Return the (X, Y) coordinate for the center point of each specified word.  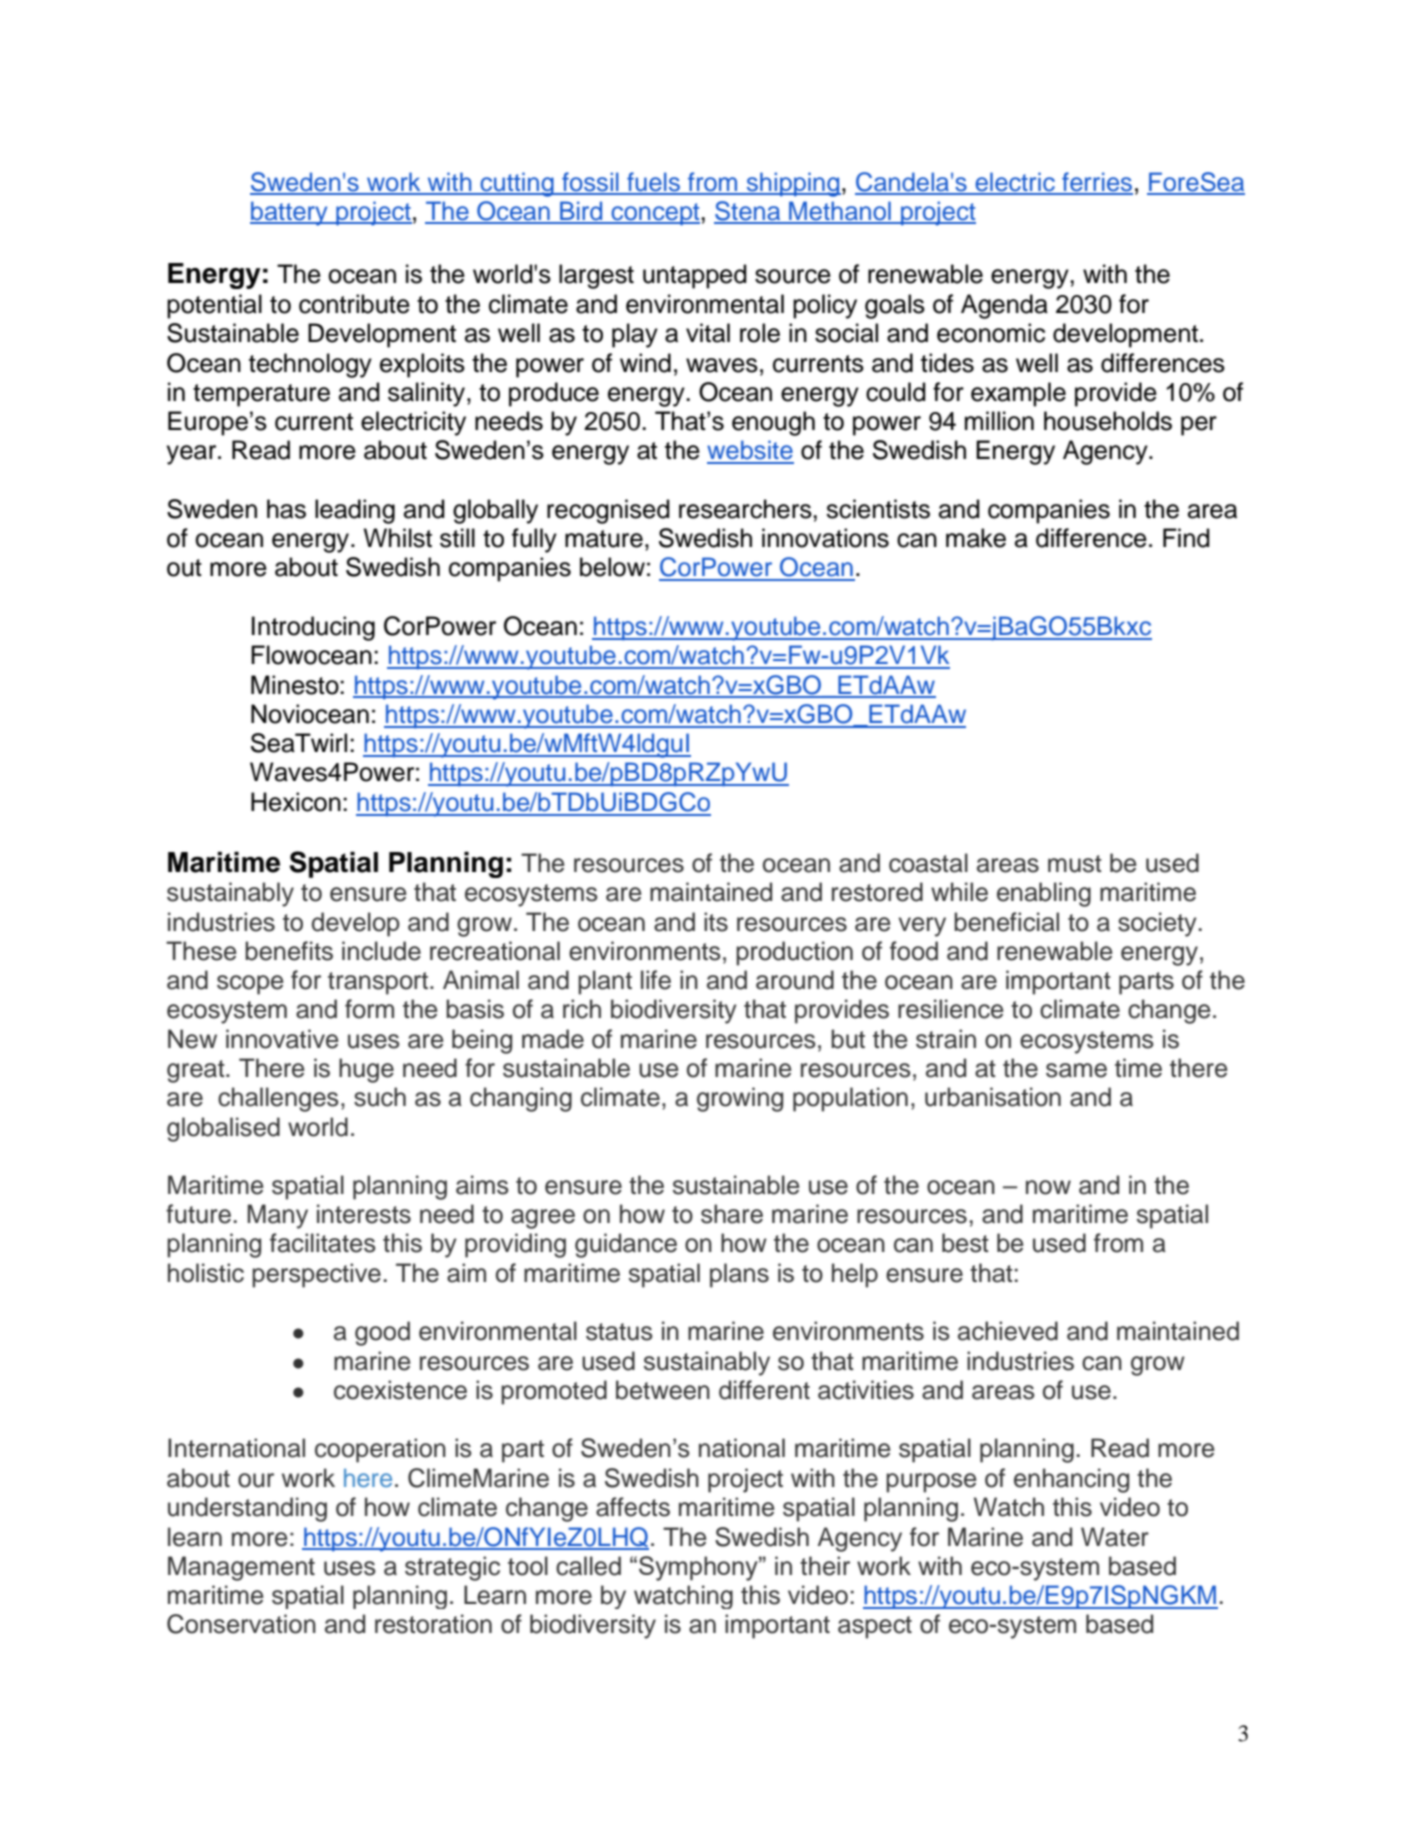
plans (739, 1275)
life (656, 980)
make (976, 538)
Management (241, 1568)
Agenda (1004, 306)
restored (877, 892)
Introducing (313, 628)
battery (290, 213)
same (1076, 1070)
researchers (746, 509)
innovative (282, 1039)
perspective (316, 1275)
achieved (1008, 1331)
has (286, 509)
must (1075, 864)
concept (655, 214)
